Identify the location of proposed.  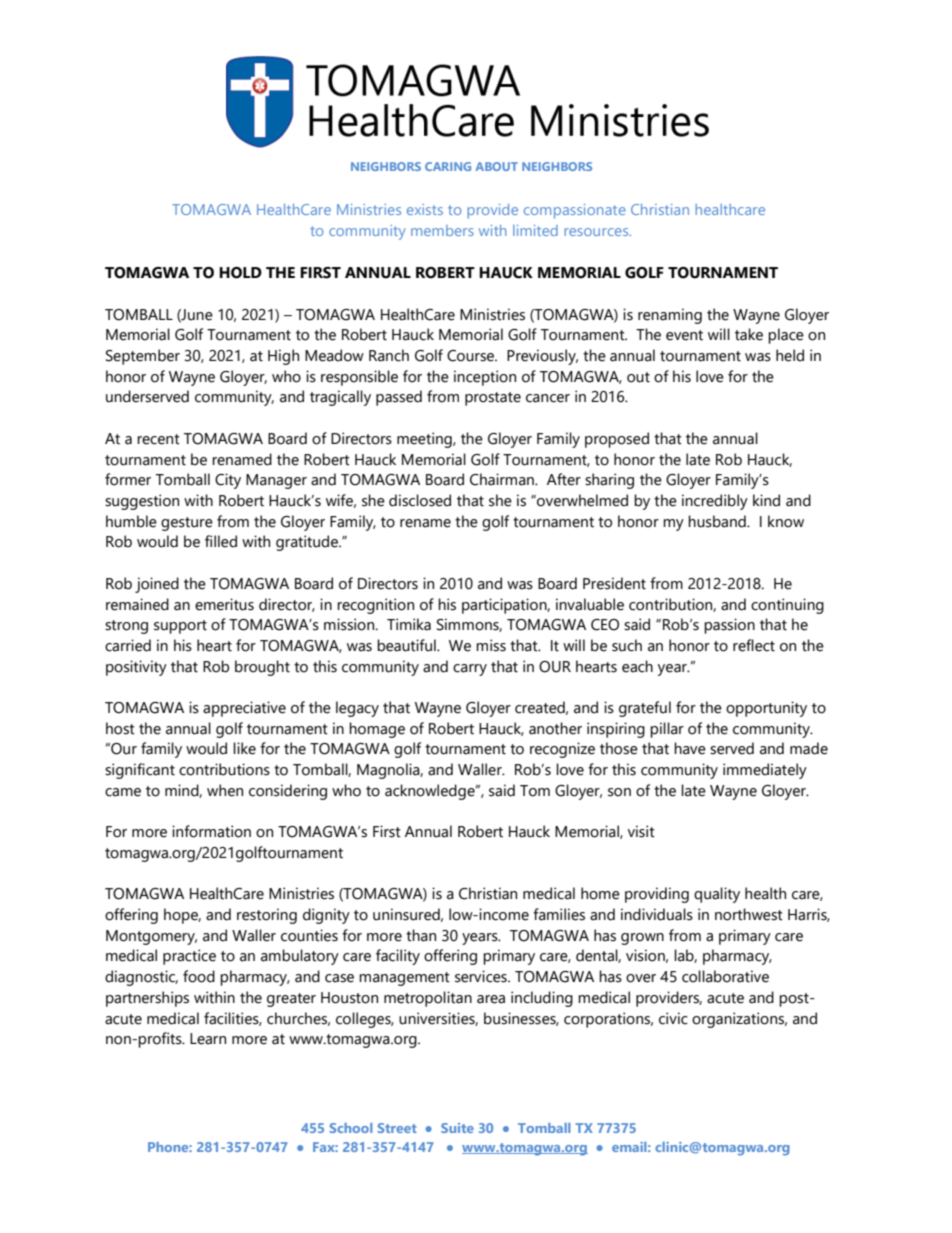
(617, 440).
